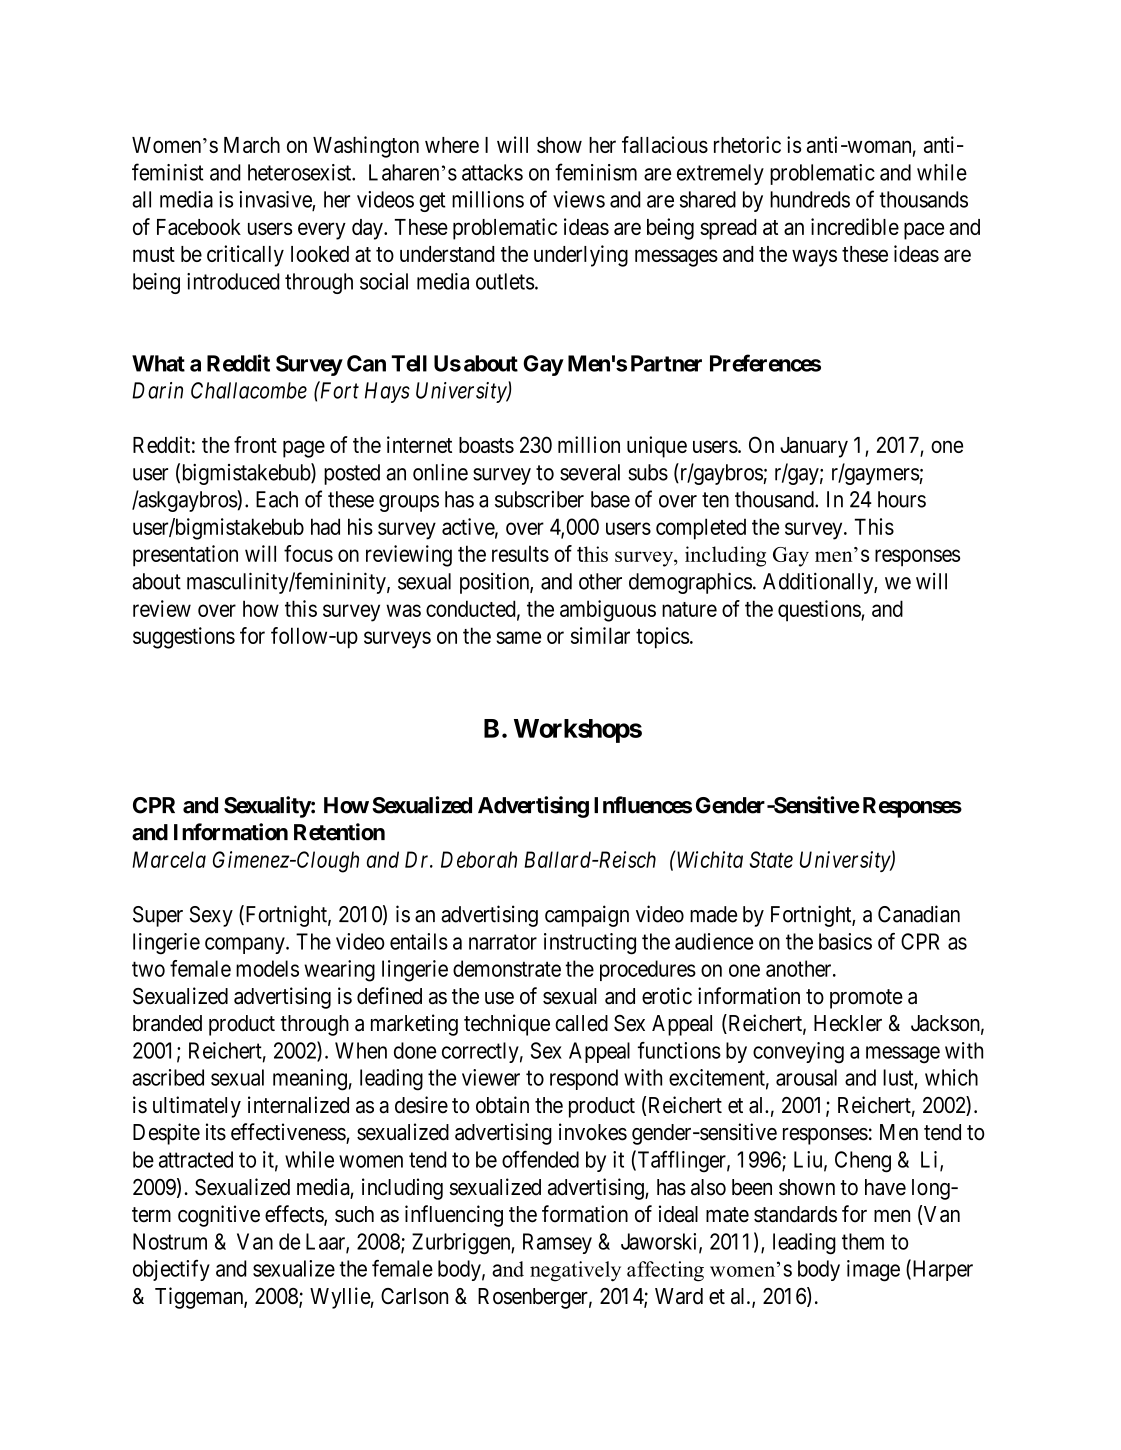 This screenshot has width=1121, height=1450. I want to click on demonstrate, so click(507, 968).
